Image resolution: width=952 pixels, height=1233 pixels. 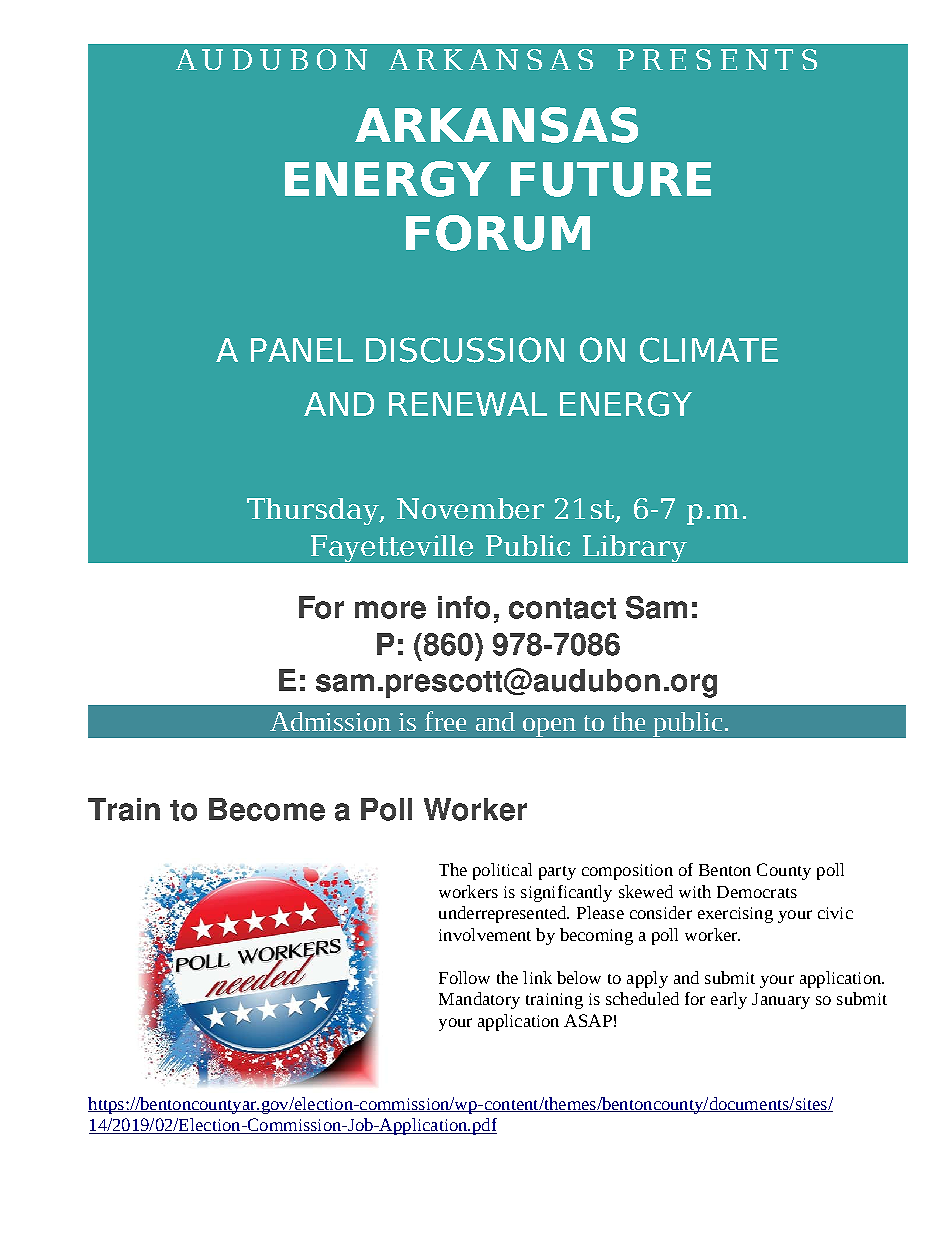 What do you see at coordinates (390, 610) in the image?
I see `more` at bounding box center [390, 610].
